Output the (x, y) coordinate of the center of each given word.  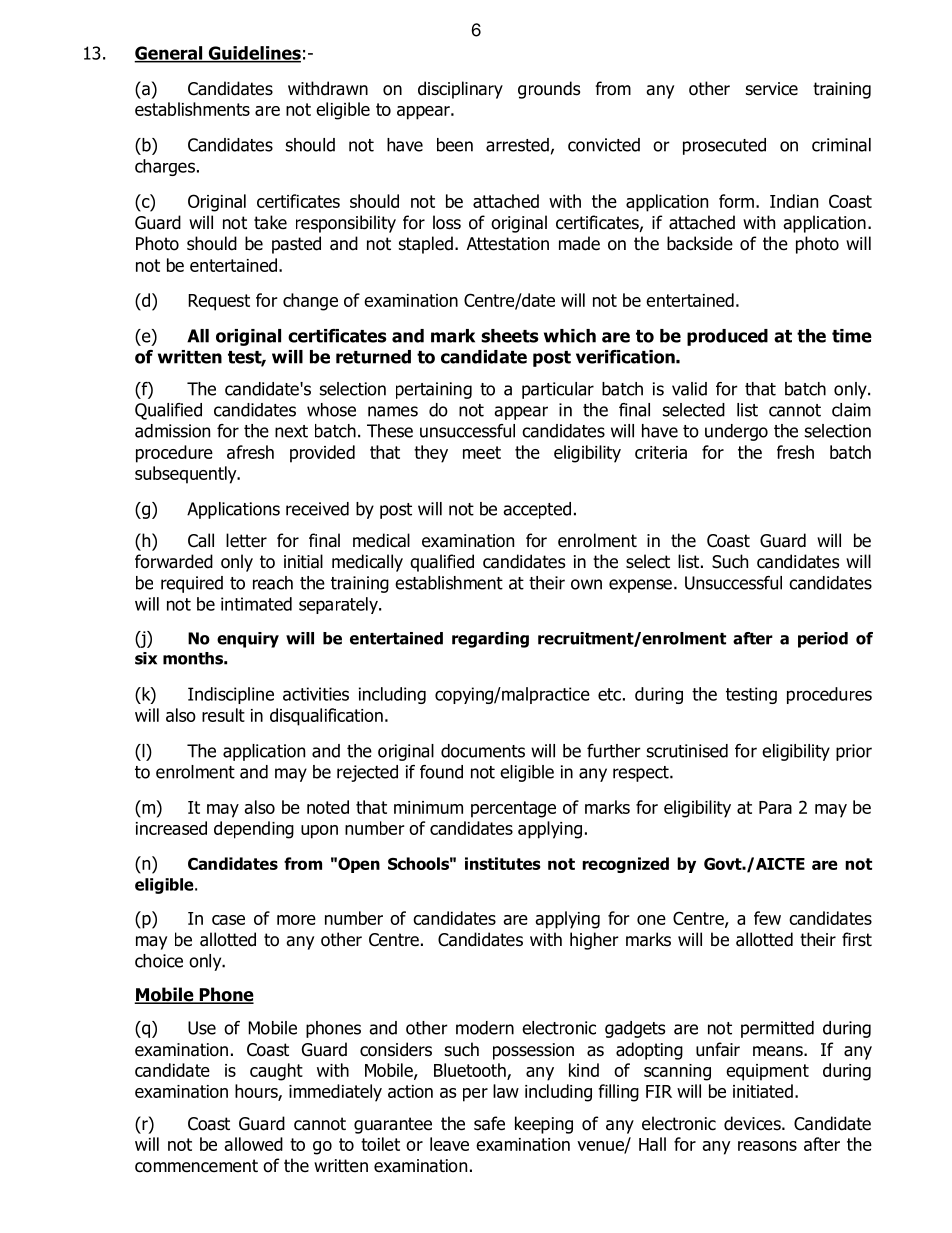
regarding (490, 640)
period (823, 640)
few (767, 918)
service (772, 89)
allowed (253, 1144)
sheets (510, 336)
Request (219, 302)
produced (727, 337)
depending (254, 830)
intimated (256, 604)
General (169, 54)
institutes (503, 863)
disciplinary (460, 90)
